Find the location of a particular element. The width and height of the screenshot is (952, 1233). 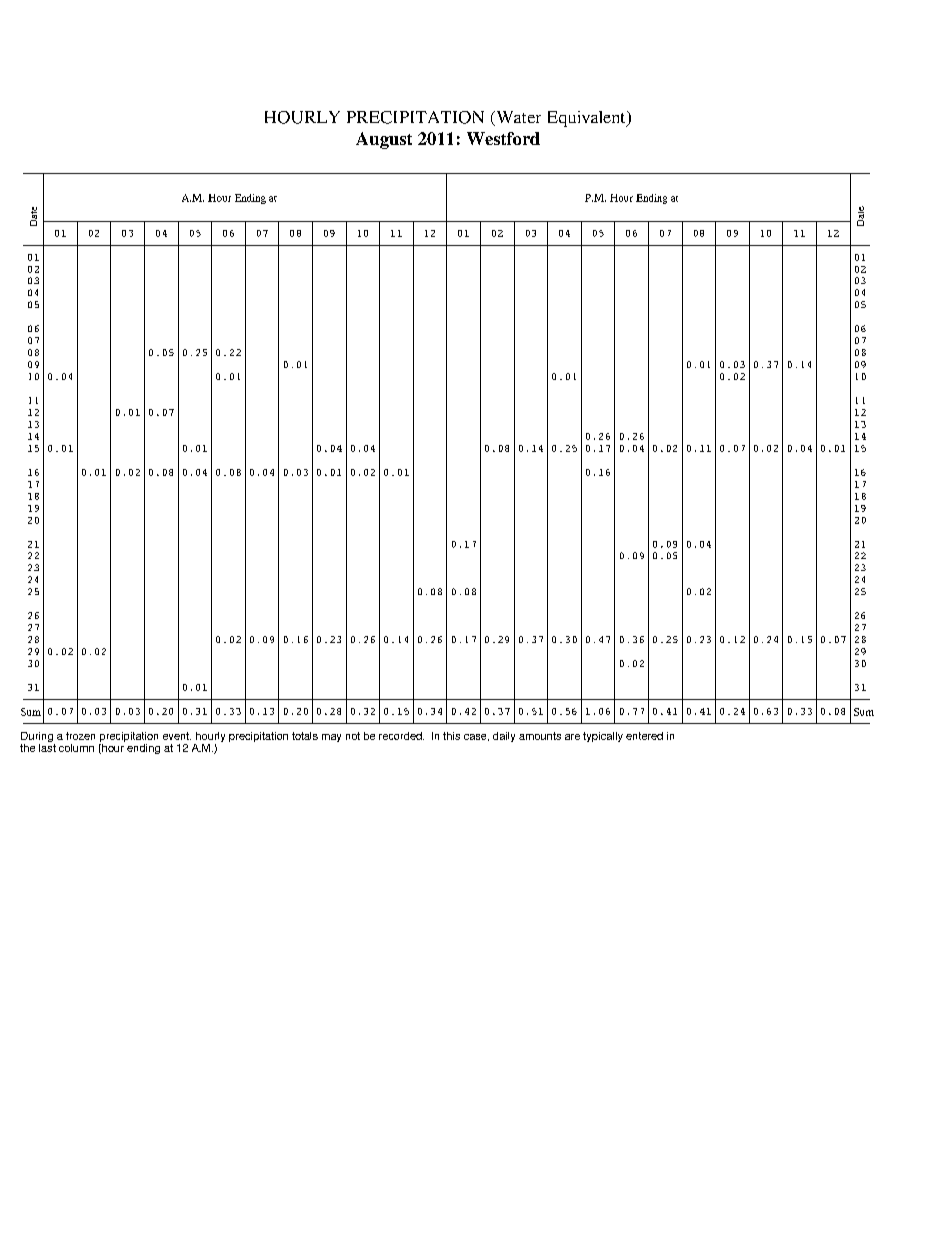

totals is located at coordinates (305, 736).
